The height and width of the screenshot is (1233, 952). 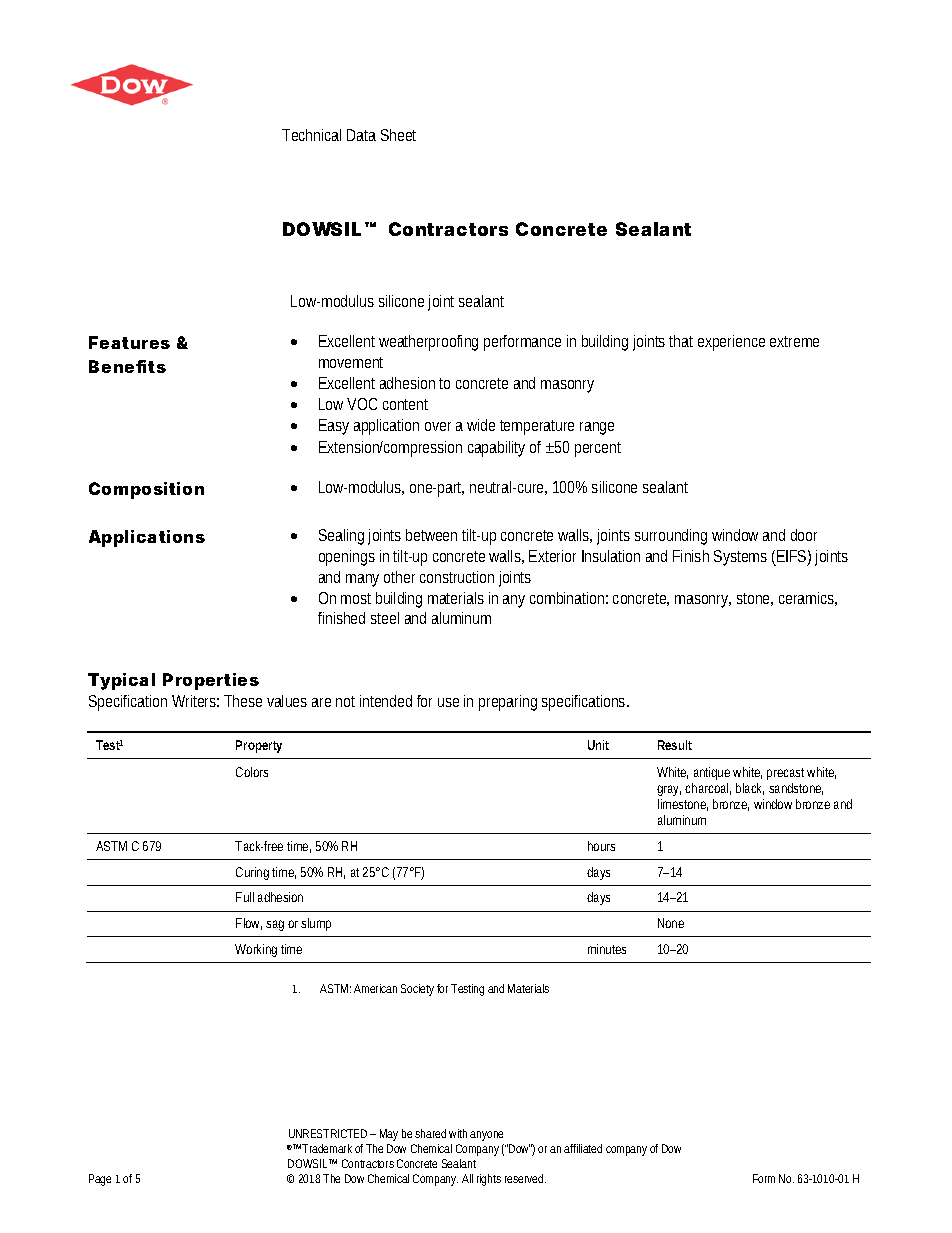 What do you see at coordinates (431, 535) in the screenshot?
I see `between` at bounding box center [431, 535].
